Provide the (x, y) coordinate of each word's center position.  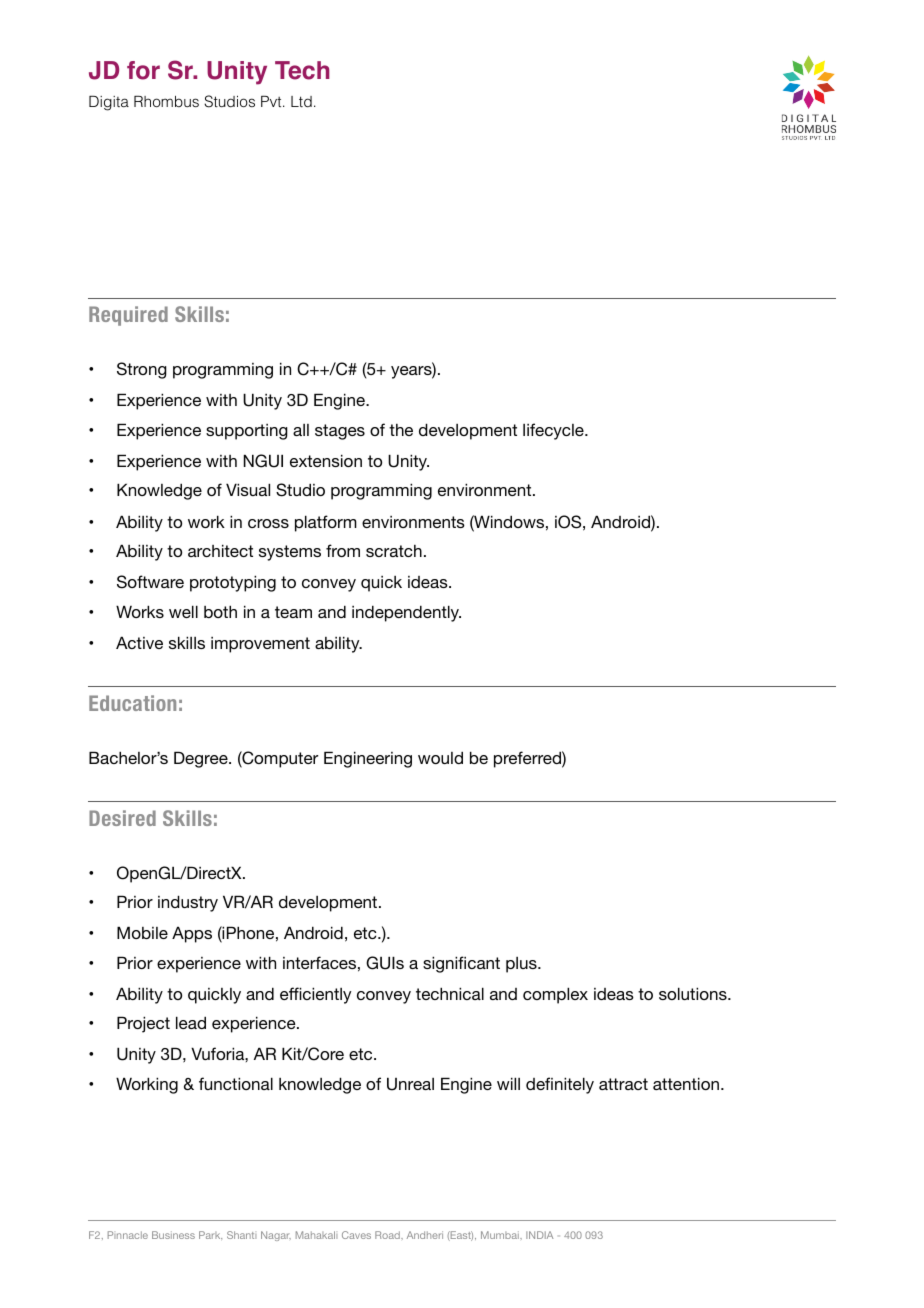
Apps (192, 934)
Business (173, 1235)
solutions (694, 993)
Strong (142, 370)
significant (461, 964)
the (401, 430)
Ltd (301, 101)
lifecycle (554, 431)
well (183, 611)
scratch (394, 551)
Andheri (425, 1235)
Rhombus (166, 101)
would (440, 757)
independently (406, 613)
